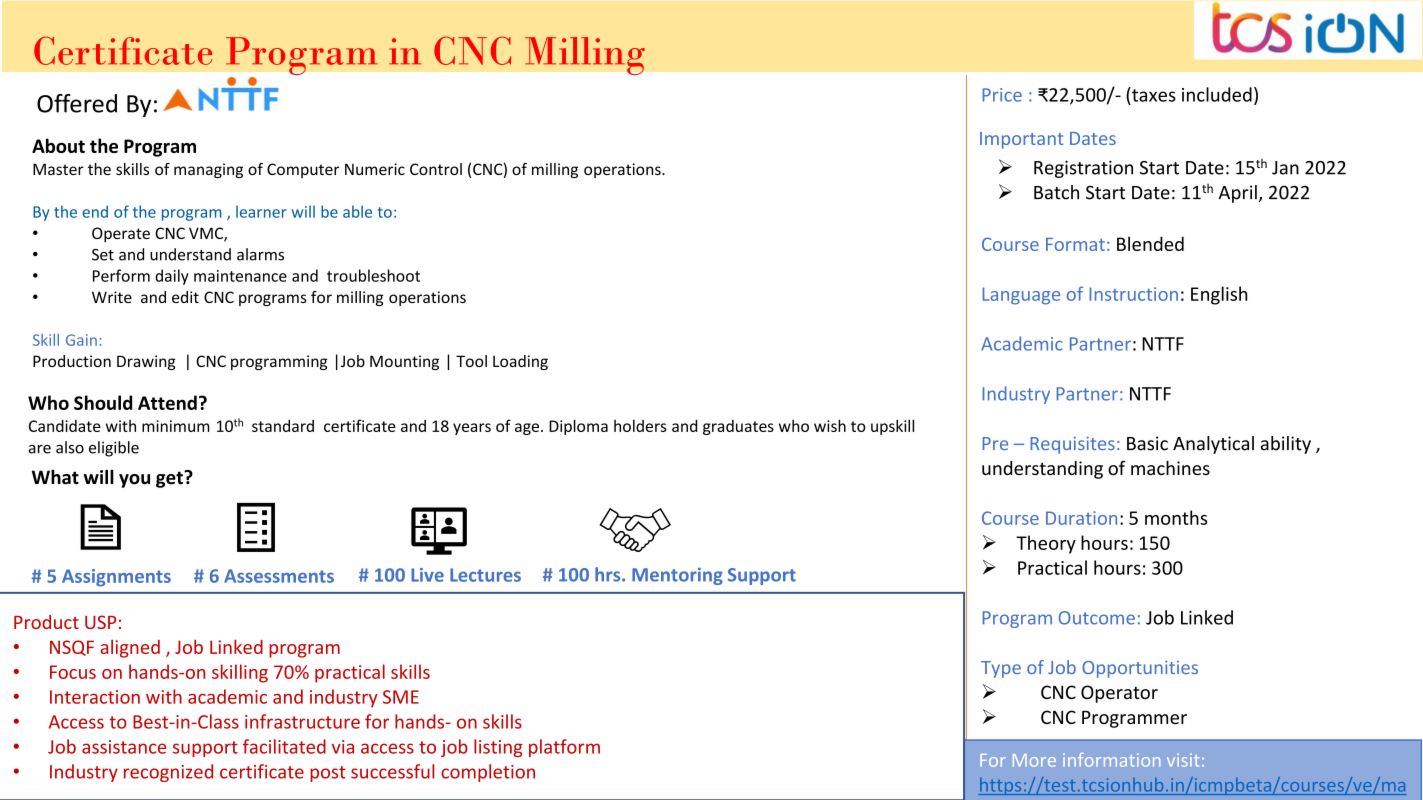 The height and width of the screenshot is (800, 1423). What do you see at coordinates (124, 747) in the screenshot?
I see `assistance` at bounding box center [124, 747].
